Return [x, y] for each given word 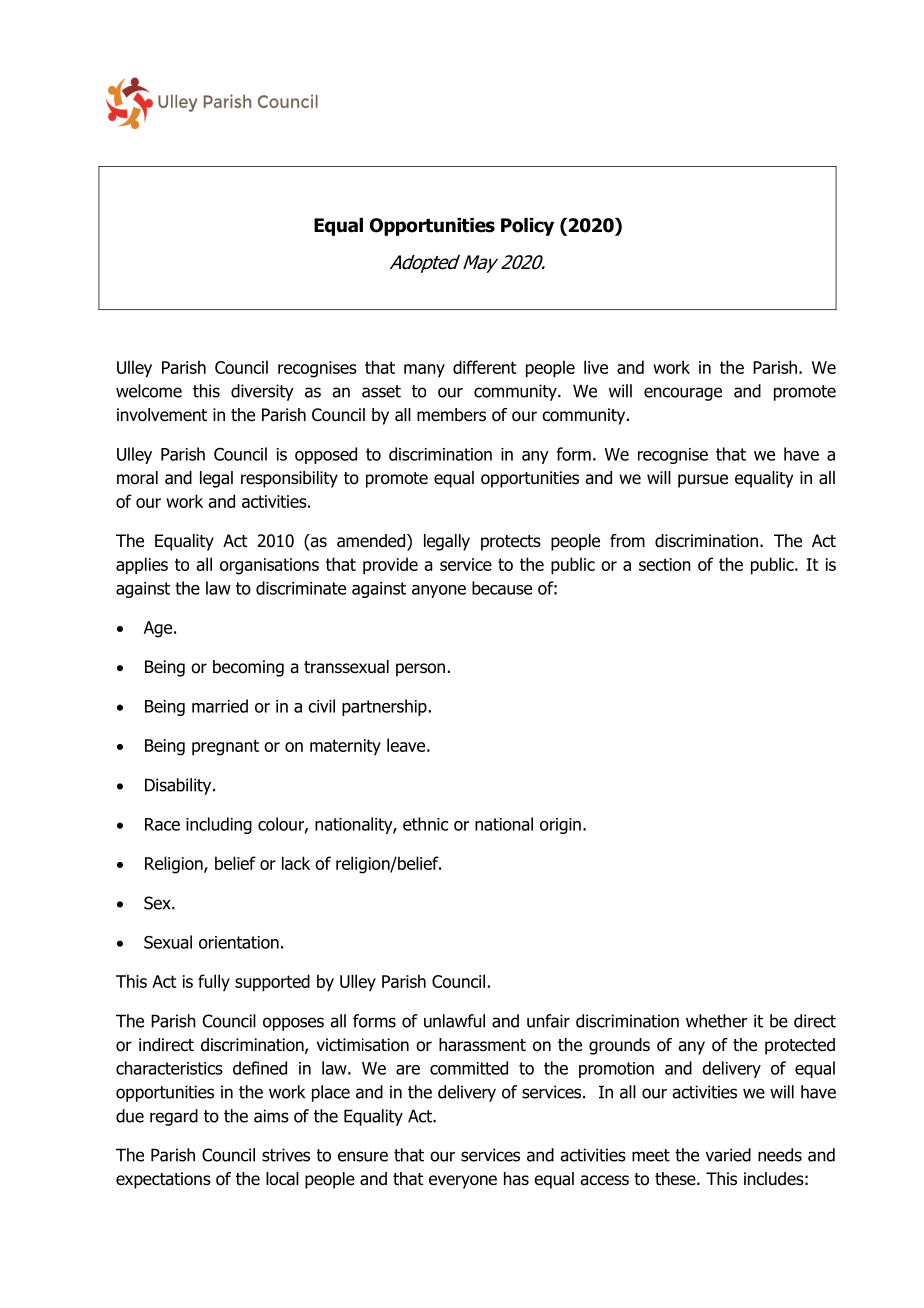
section [665, 564]
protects [511, 543]
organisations [269, 566]
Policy [527, 227]
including [219, 825]
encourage [683, 394]
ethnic [425, 824]
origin [560, 826]
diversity [262, 392]
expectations [163, 1180]
